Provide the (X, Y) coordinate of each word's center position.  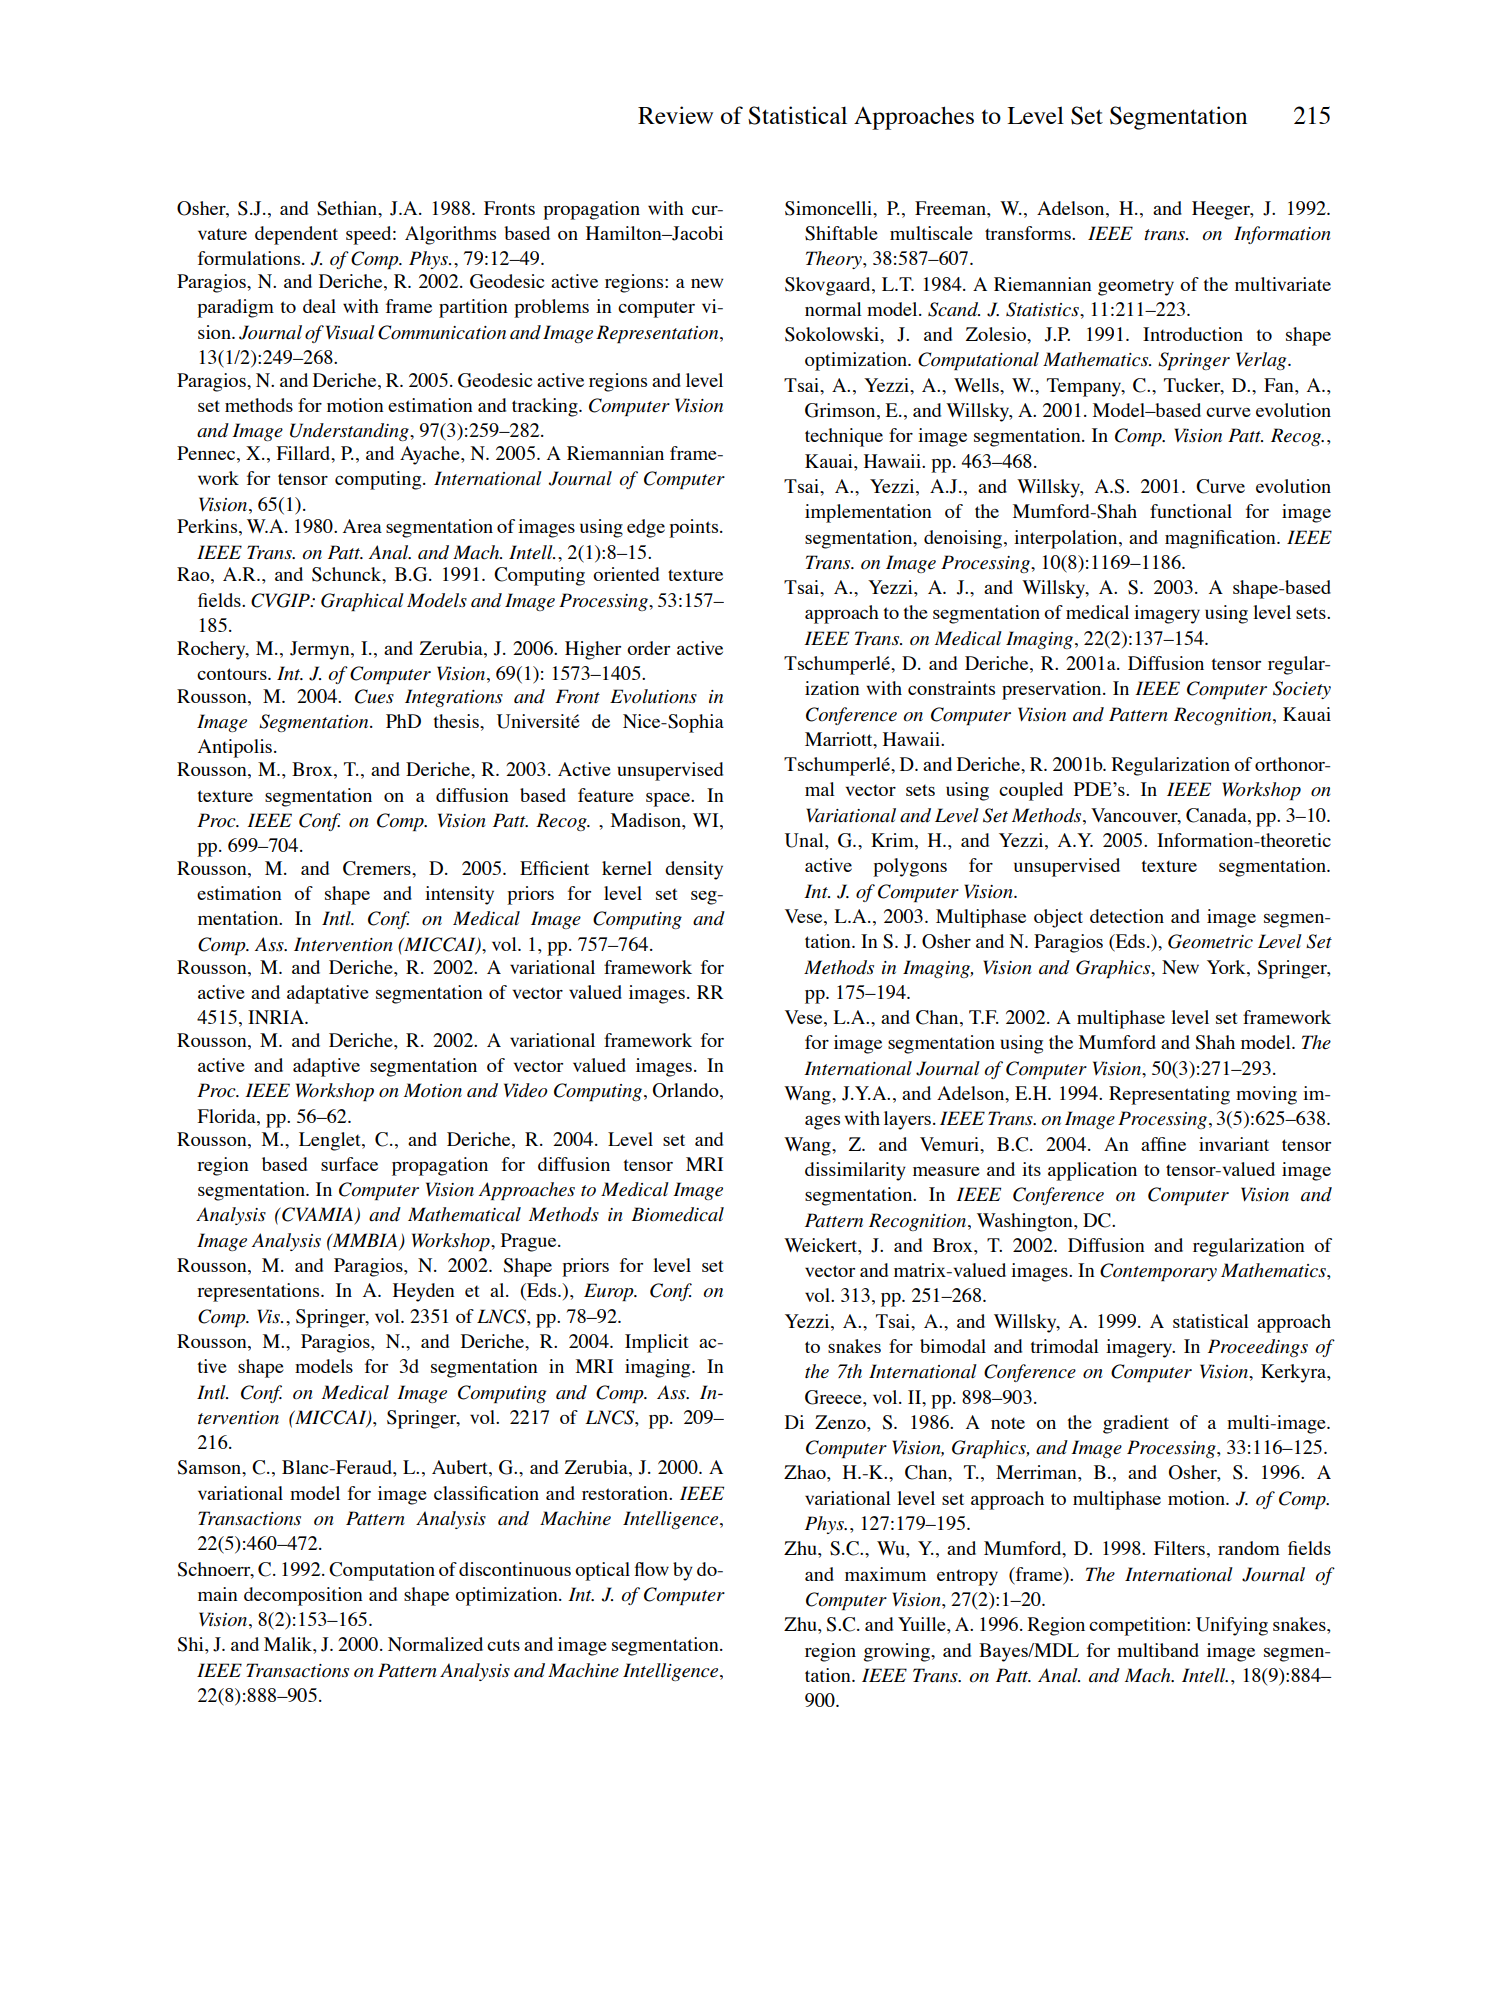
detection (1127, 916)
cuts (503, 1645)
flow (652, 1569)
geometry (1136, 287)
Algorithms (450, 235)
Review (675, 115)
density (694, 870)
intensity (459, 895)
